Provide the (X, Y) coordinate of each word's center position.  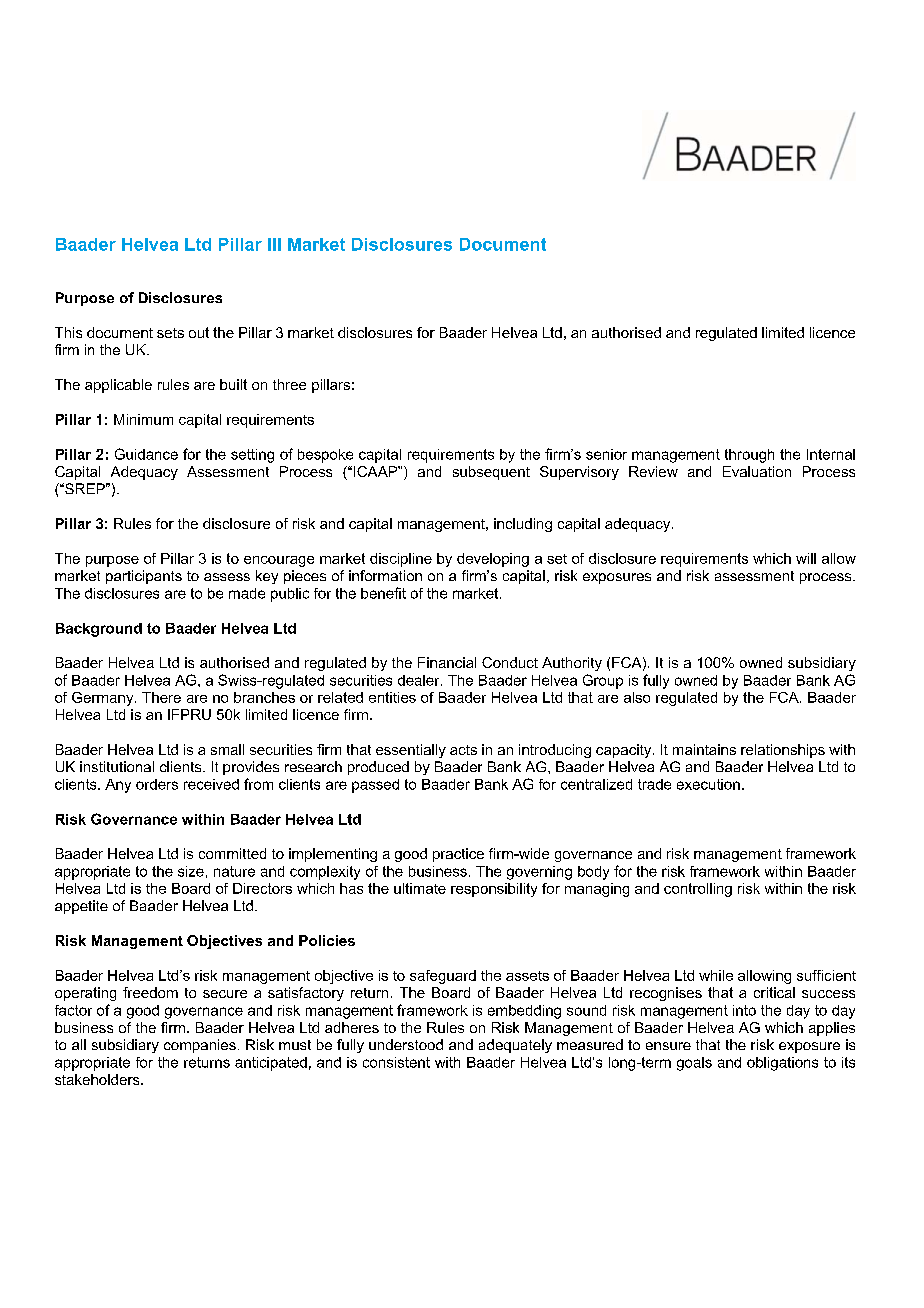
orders (157, 784)
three (289, 384)
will (806, 558)
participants (144, 577)
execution (708, 784)
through (749, 456)
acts (463, 750)
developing (493, 560)
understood (406, 1044)
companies (200, 1046)
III (274, 244)
